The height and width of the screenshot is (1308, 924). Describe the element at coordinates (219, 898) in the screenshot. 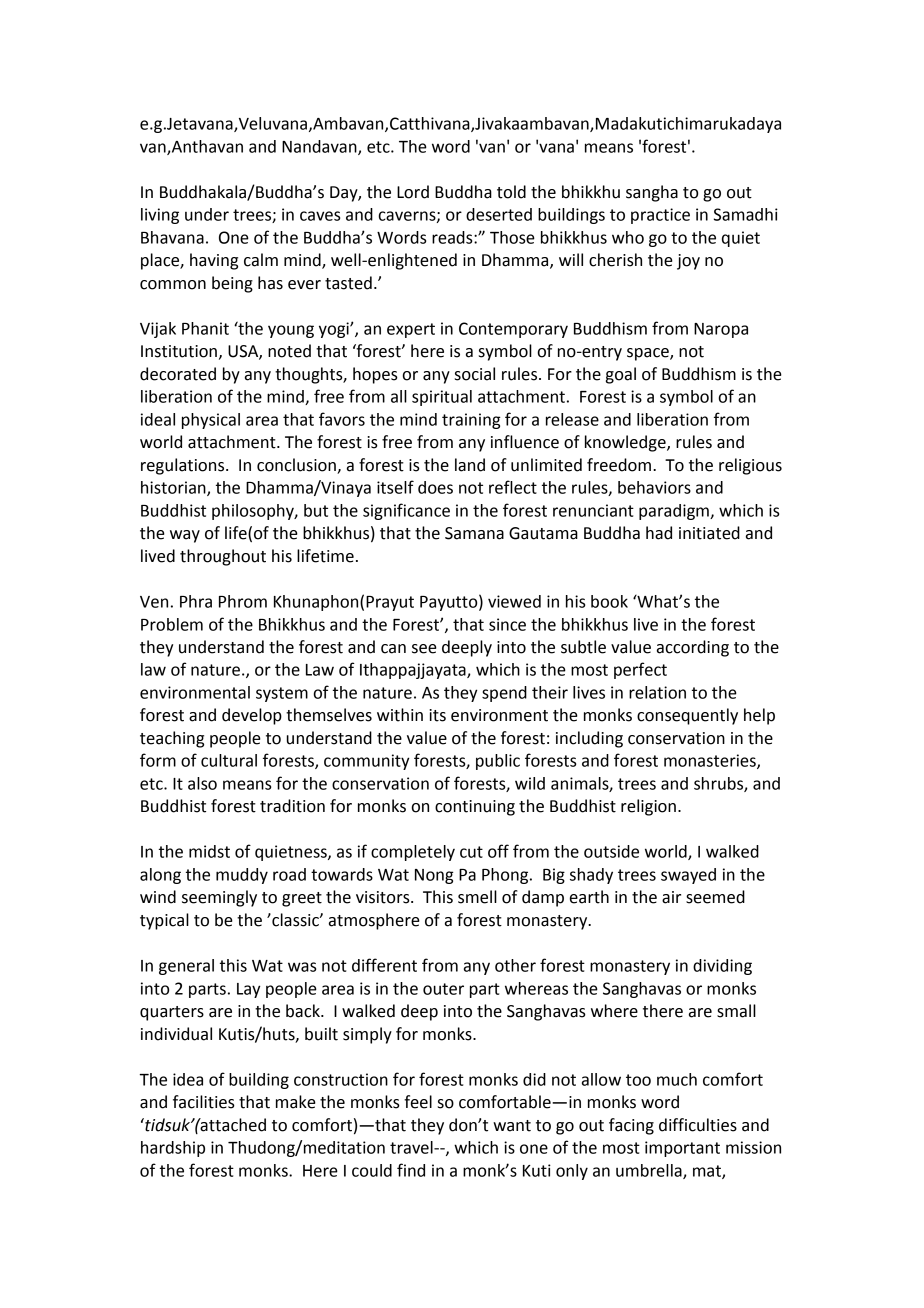

I see `seemingly` at that location.
